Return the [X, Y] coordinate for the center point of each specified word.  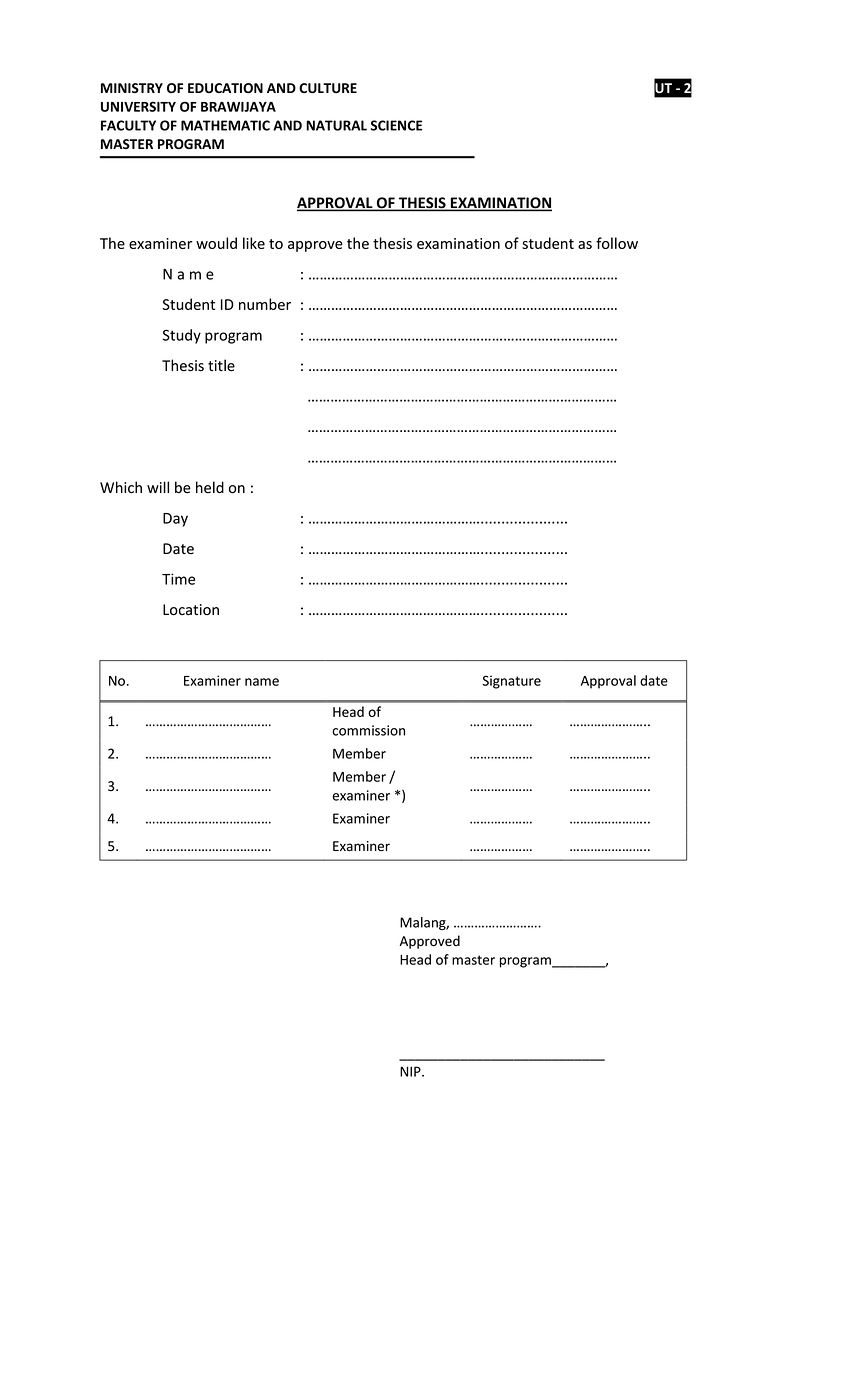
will [158, 487]
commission [368, 730]
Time [178, 579]
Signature [511, 682]
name [262, 682]
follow [617, 243]
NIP [411, 1071]
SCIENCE [396, 125]
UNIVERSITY [138, 106]
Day [175, 520]
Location [191, 610]
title [221, 365]
